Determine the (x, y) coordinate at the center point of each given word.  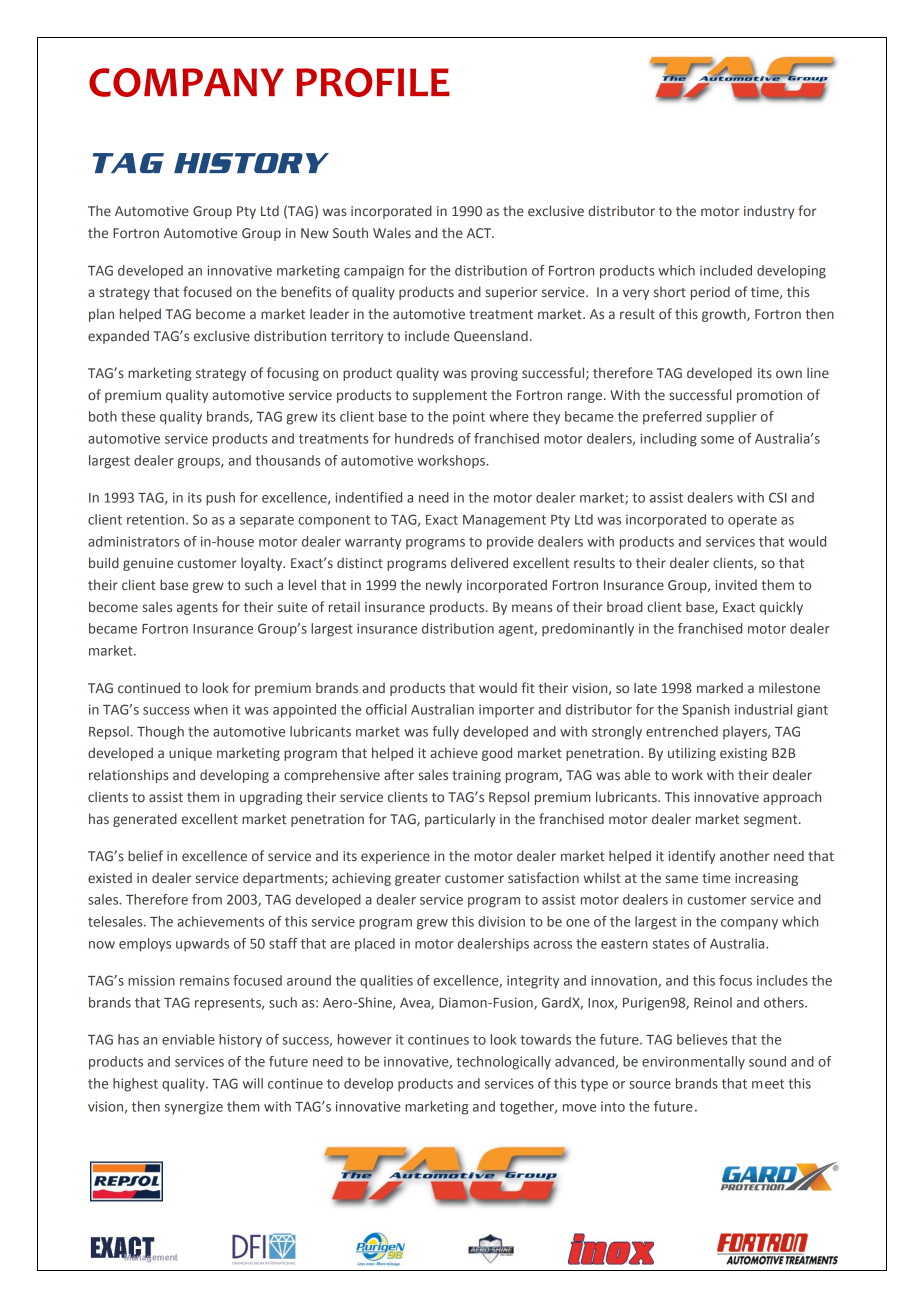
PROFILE (373, 82)
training (476, 776)
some (717, 440)
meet (768, 1084)
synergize (194, 1108)
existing (743, 754)
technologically (503, 1063)
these (138, 416)
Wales (392, 232)
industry (769, 212)
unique (190, 754)
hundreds (424, 438)
